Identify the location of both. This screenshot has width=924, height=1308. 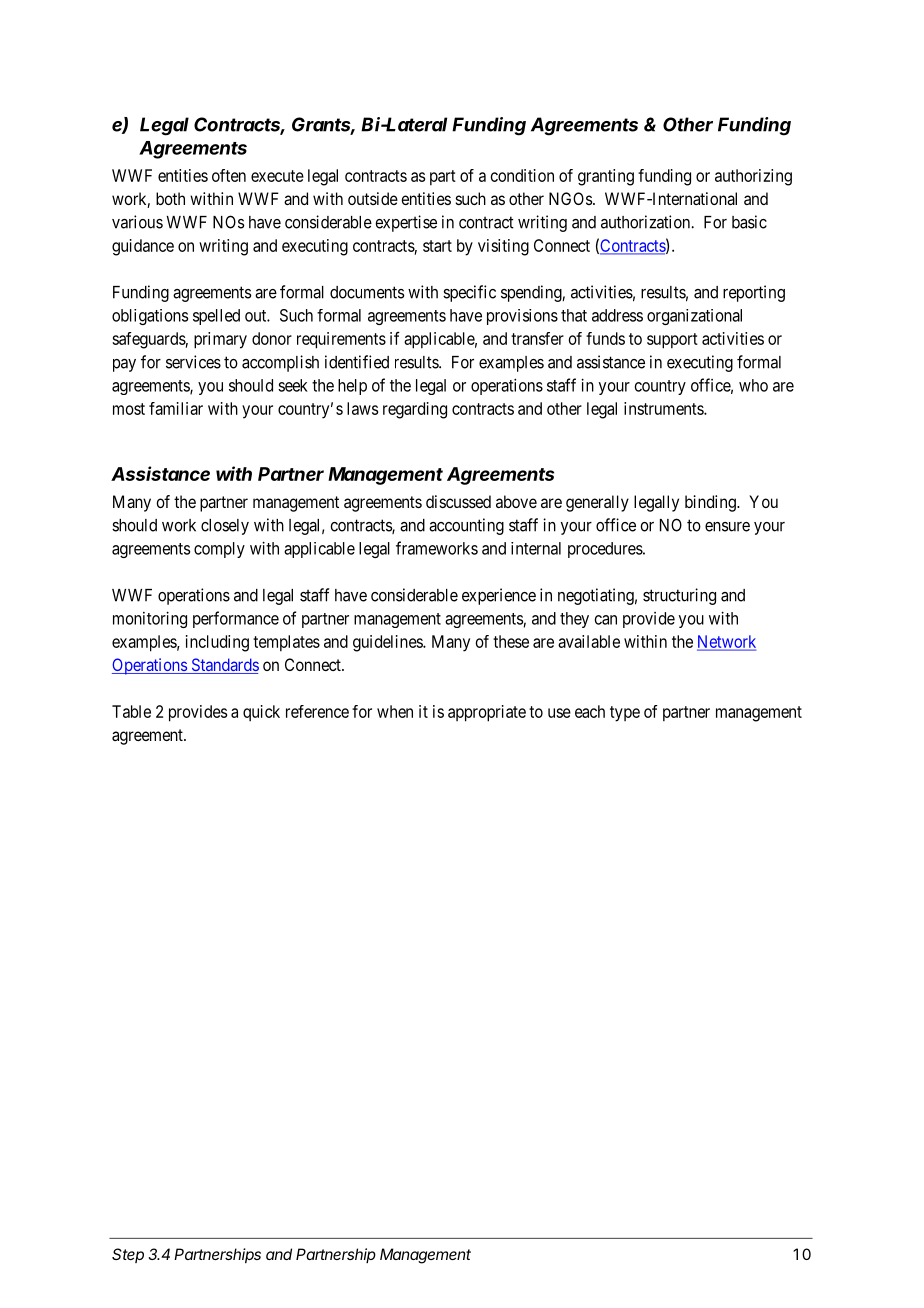
(170, 198).
